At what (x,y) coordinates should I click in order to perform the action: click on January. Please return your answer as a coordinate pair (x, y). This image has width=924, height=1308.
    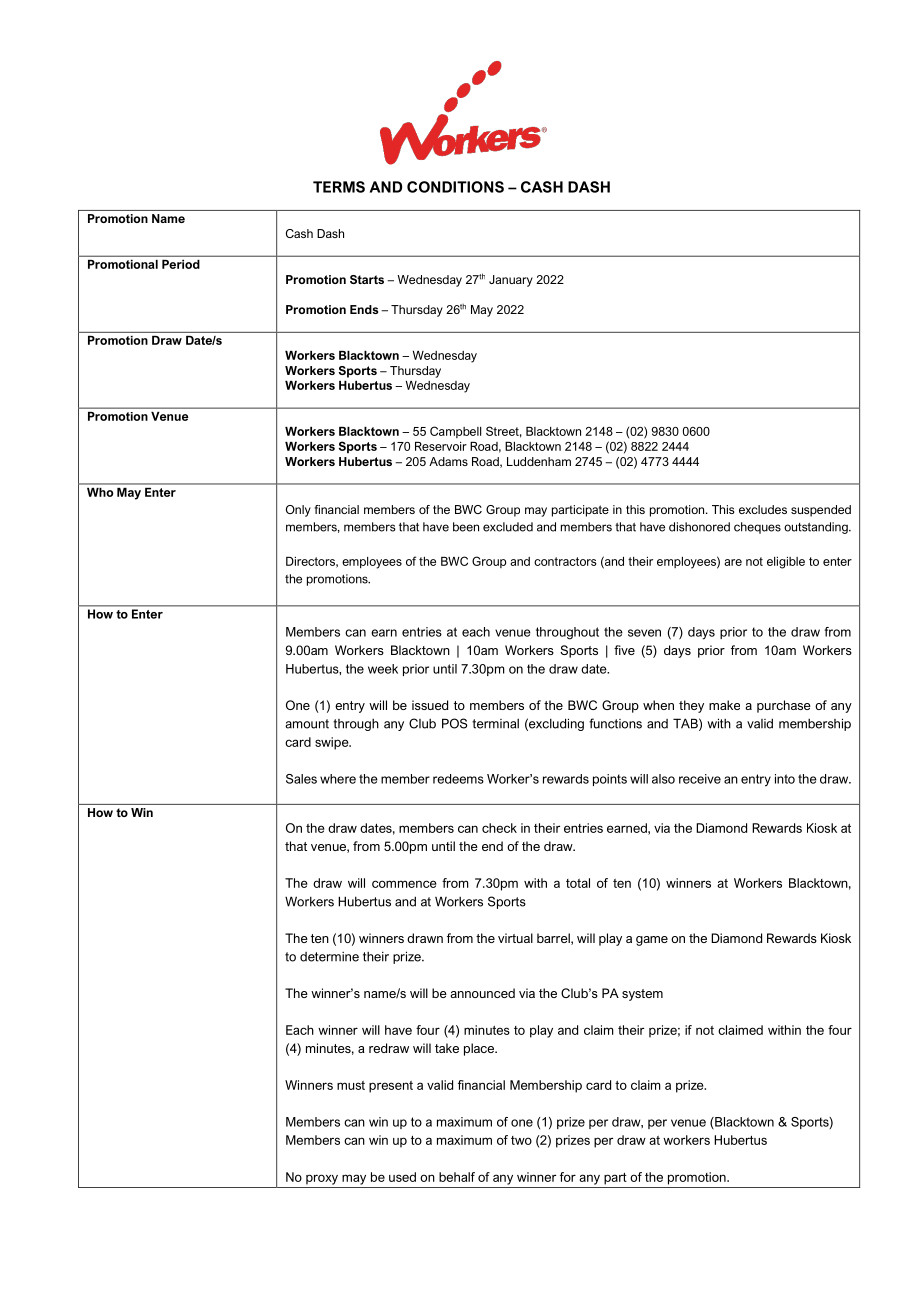
    Looking at the image, I should click on (511, 281).
